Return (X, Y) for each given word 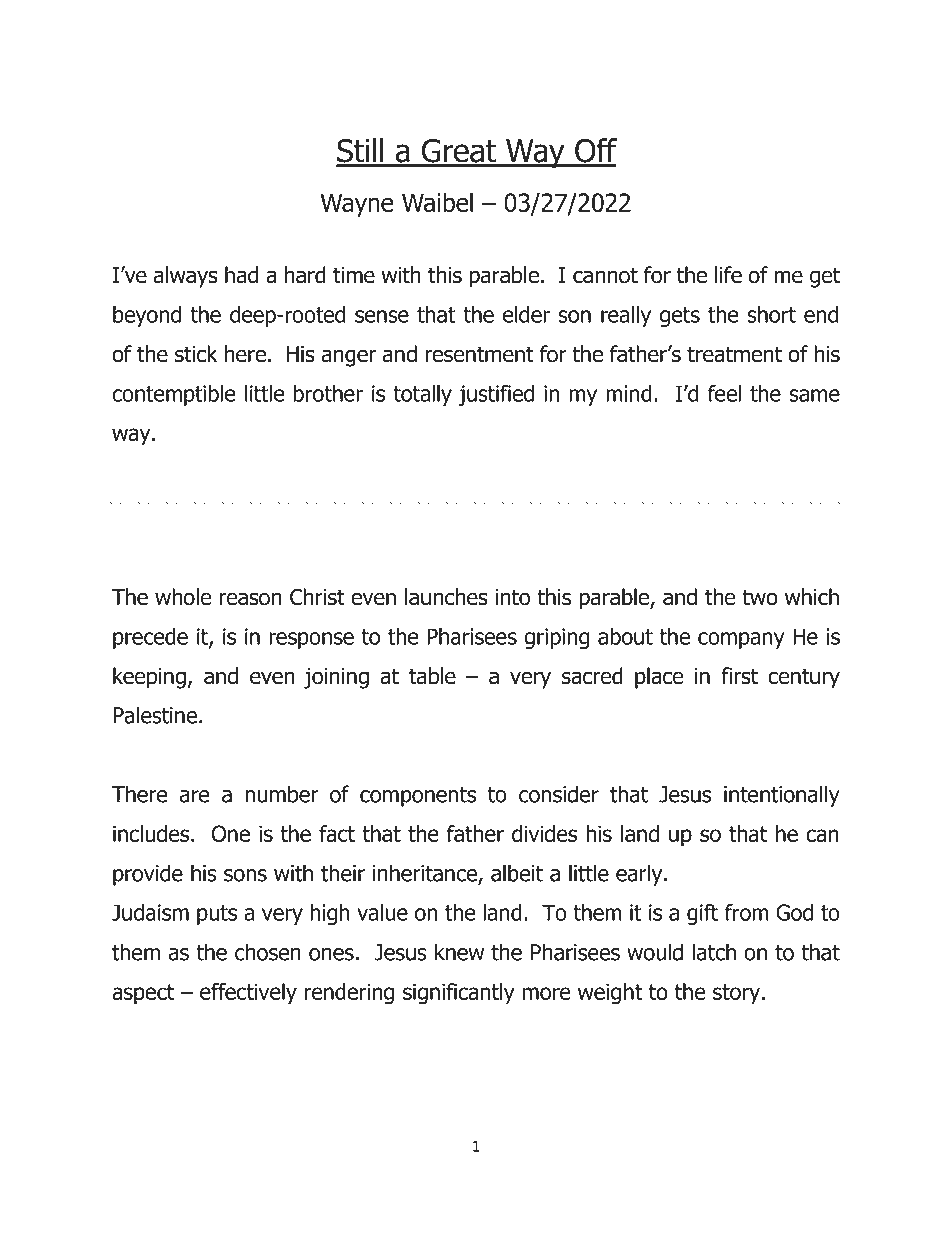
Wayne (357, 205)
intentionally (782, 796)
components (418, 797)
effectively (248, 994)
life (728, 275)
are (195, 796)
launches (446, 597)
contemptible (174, 395)
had (241, 275)
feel (724, 393)
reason (250, 599)
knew (459, 952)
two (760, 597)
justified (496, 395)
